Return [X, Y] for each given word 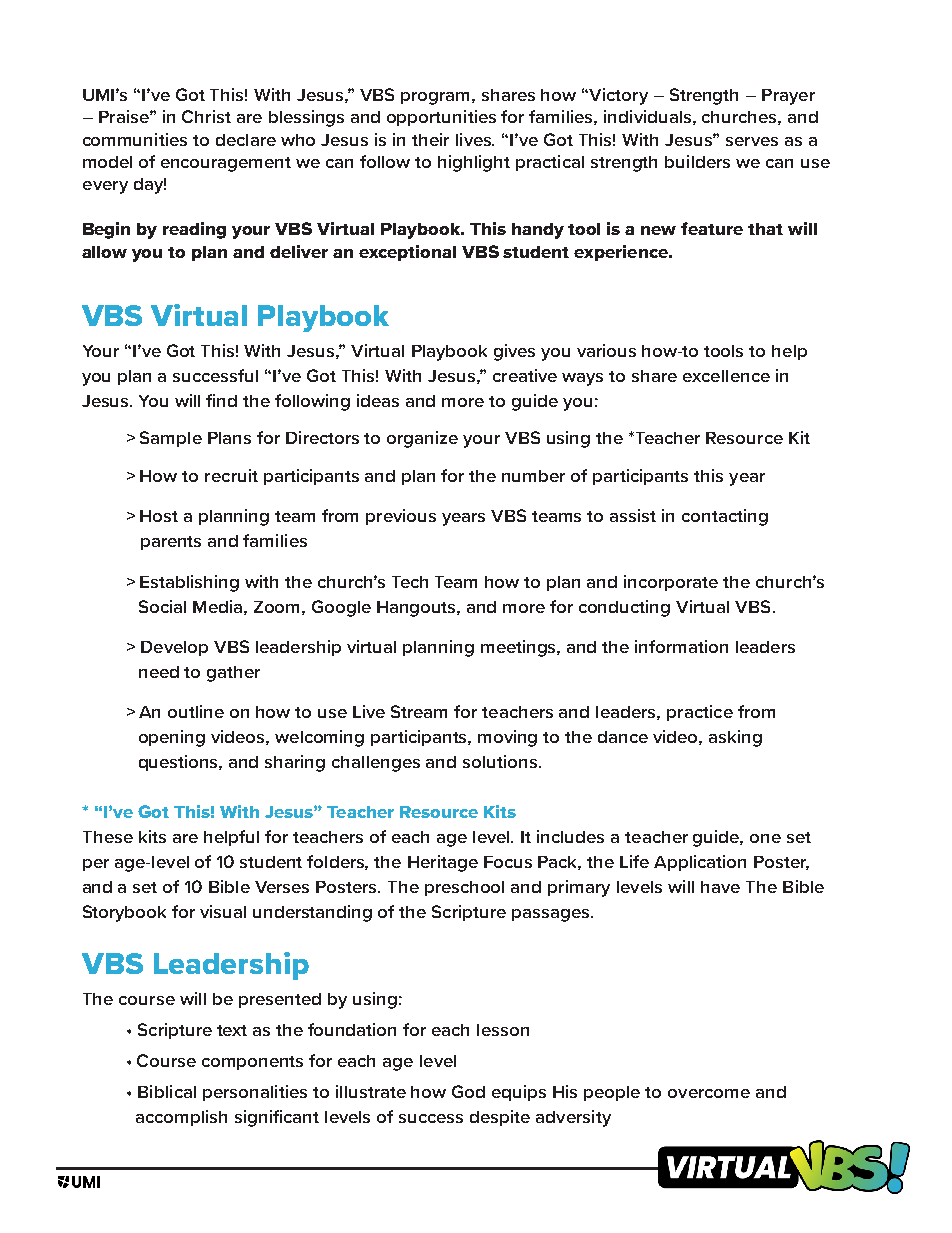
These [108, 837]
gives [514, 352]
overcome [709, 1093]
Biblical [167, 1091]
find [221, 400]
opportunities [441, 118]
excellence [726, 376]
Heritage [443, 863]
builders [697, 161]
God [468, 1091]
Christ [206, 116]
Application [700, 863]
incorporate [671, 583]
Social [162, 606]
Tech [410, 582]
